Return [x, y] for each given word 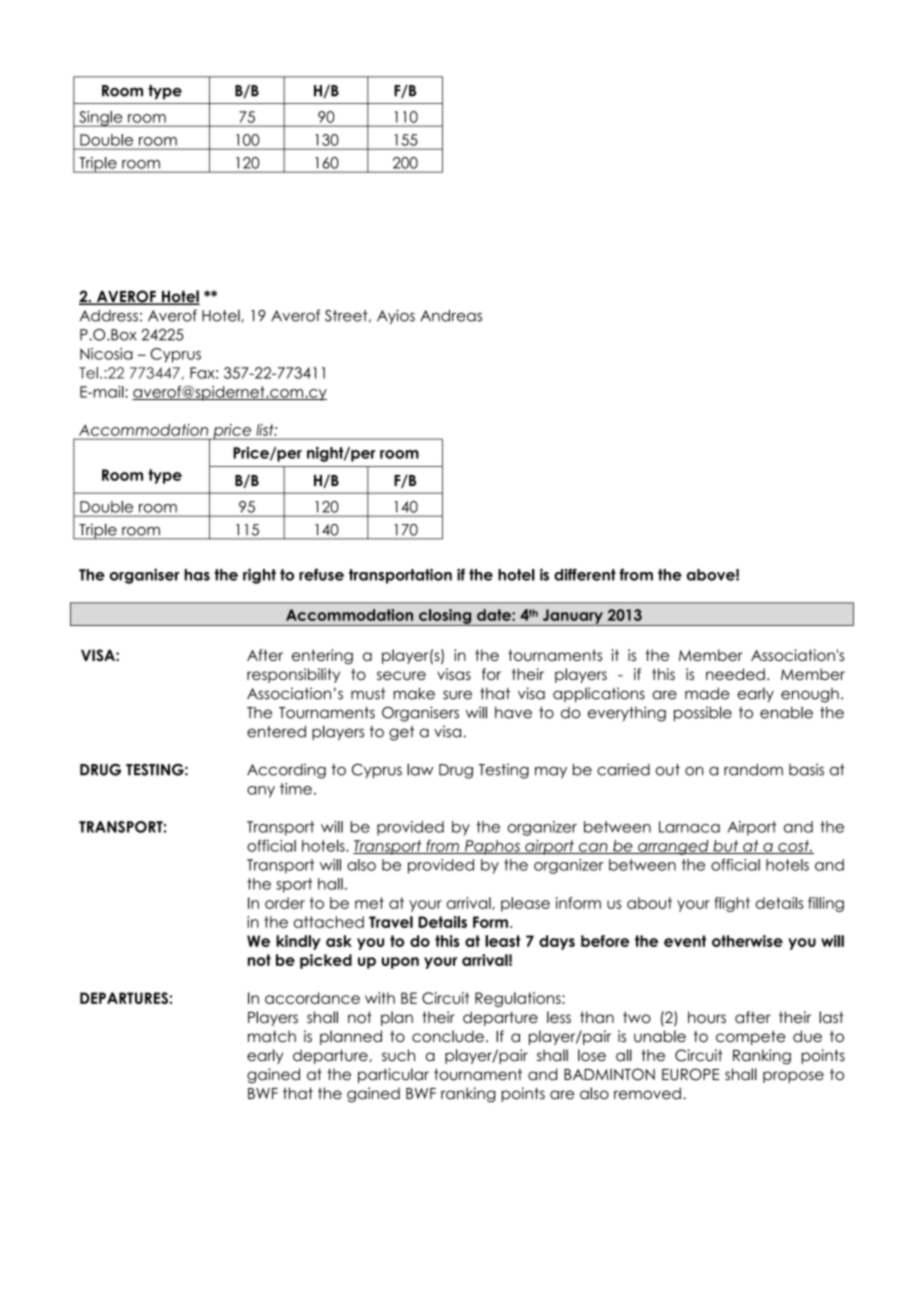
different [585, 574]
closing [445, 617]
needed [735, 674]
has [197, 575]
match [272, 1036]
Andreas [451, 316]
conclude [448, 1036]
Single [101, 119]
